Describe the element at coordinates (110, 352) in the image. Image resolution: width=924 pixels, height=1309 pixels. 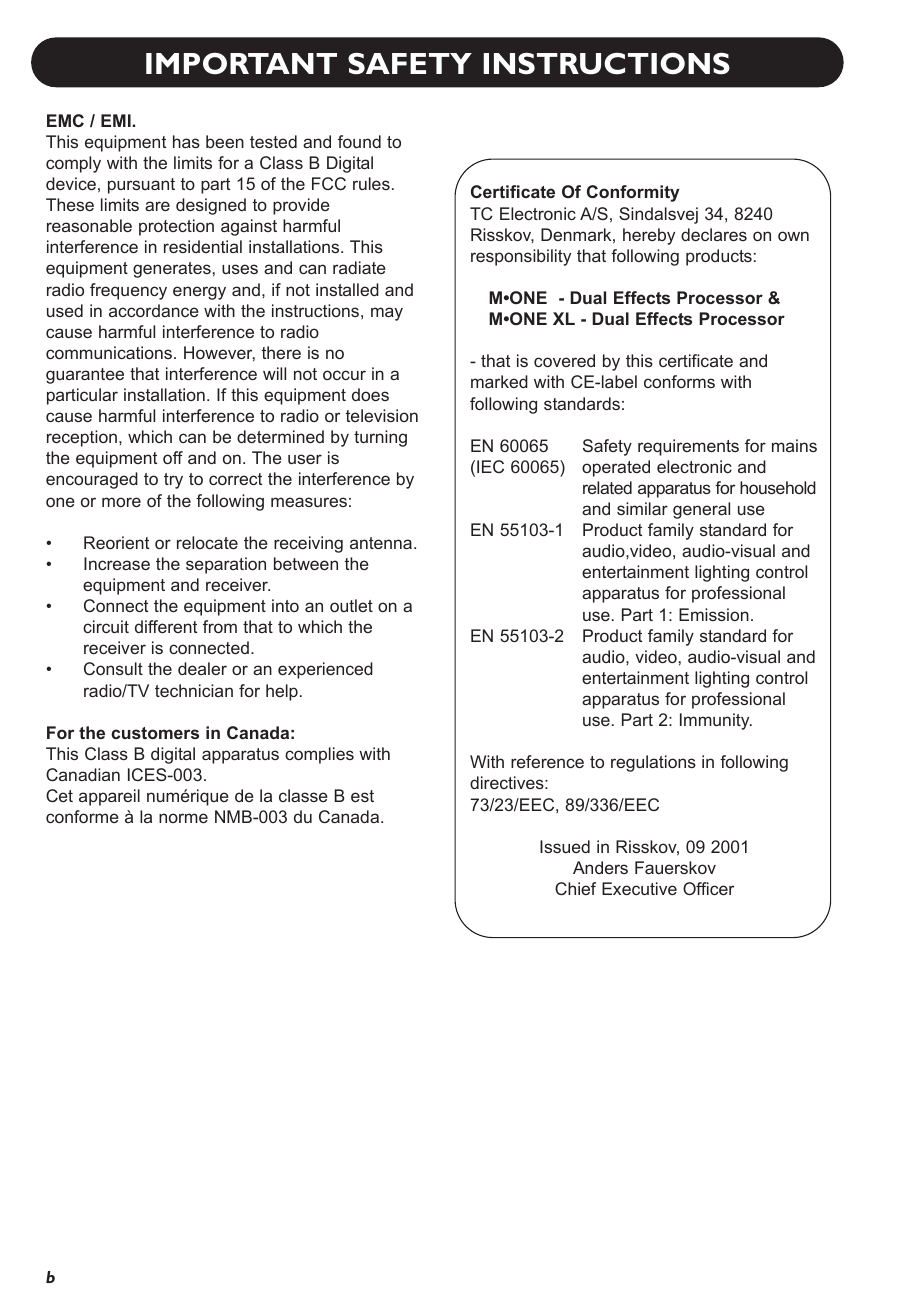
I see `communications` at that location.
